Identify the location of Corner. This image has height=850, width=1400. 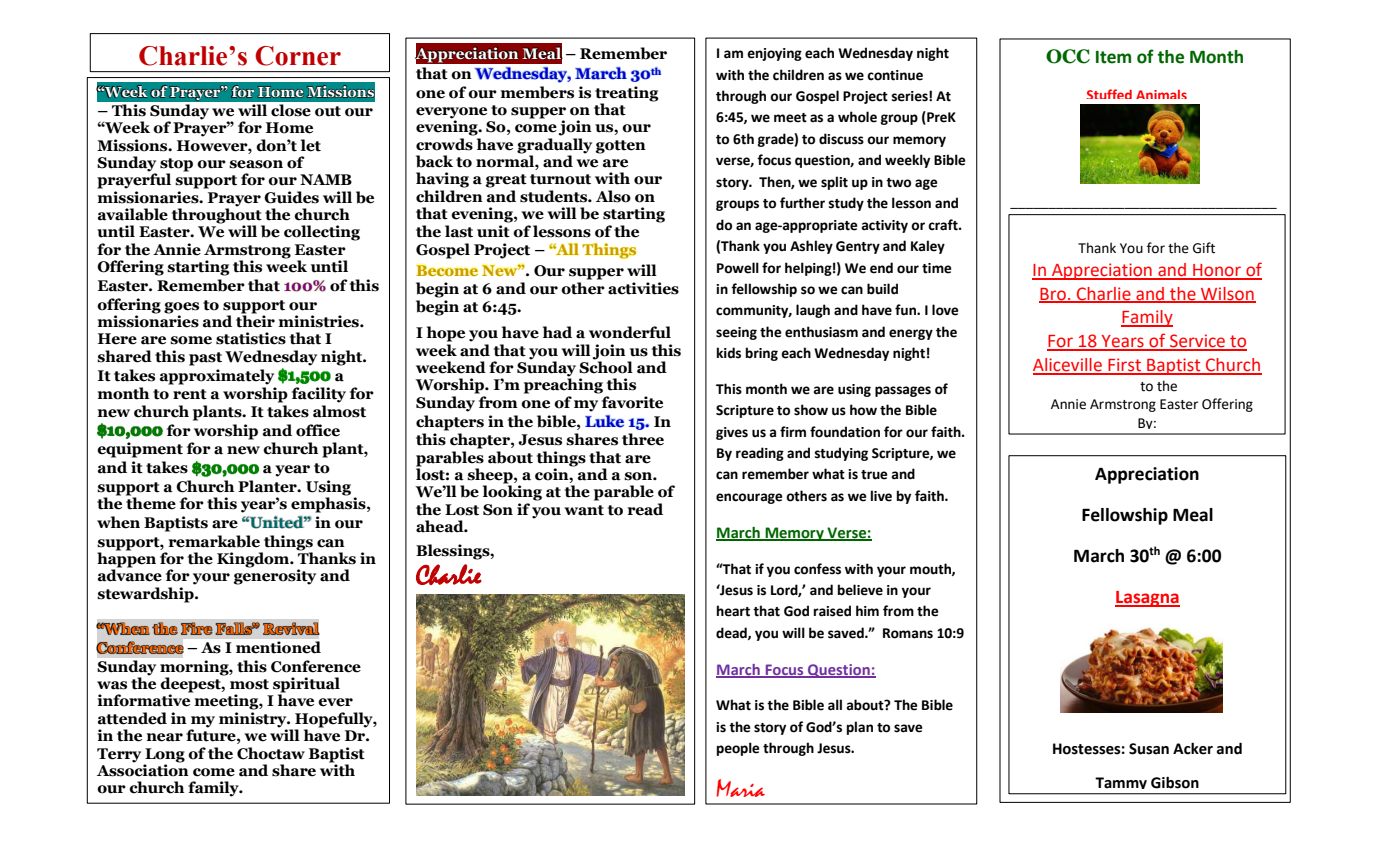
(298, 56).
